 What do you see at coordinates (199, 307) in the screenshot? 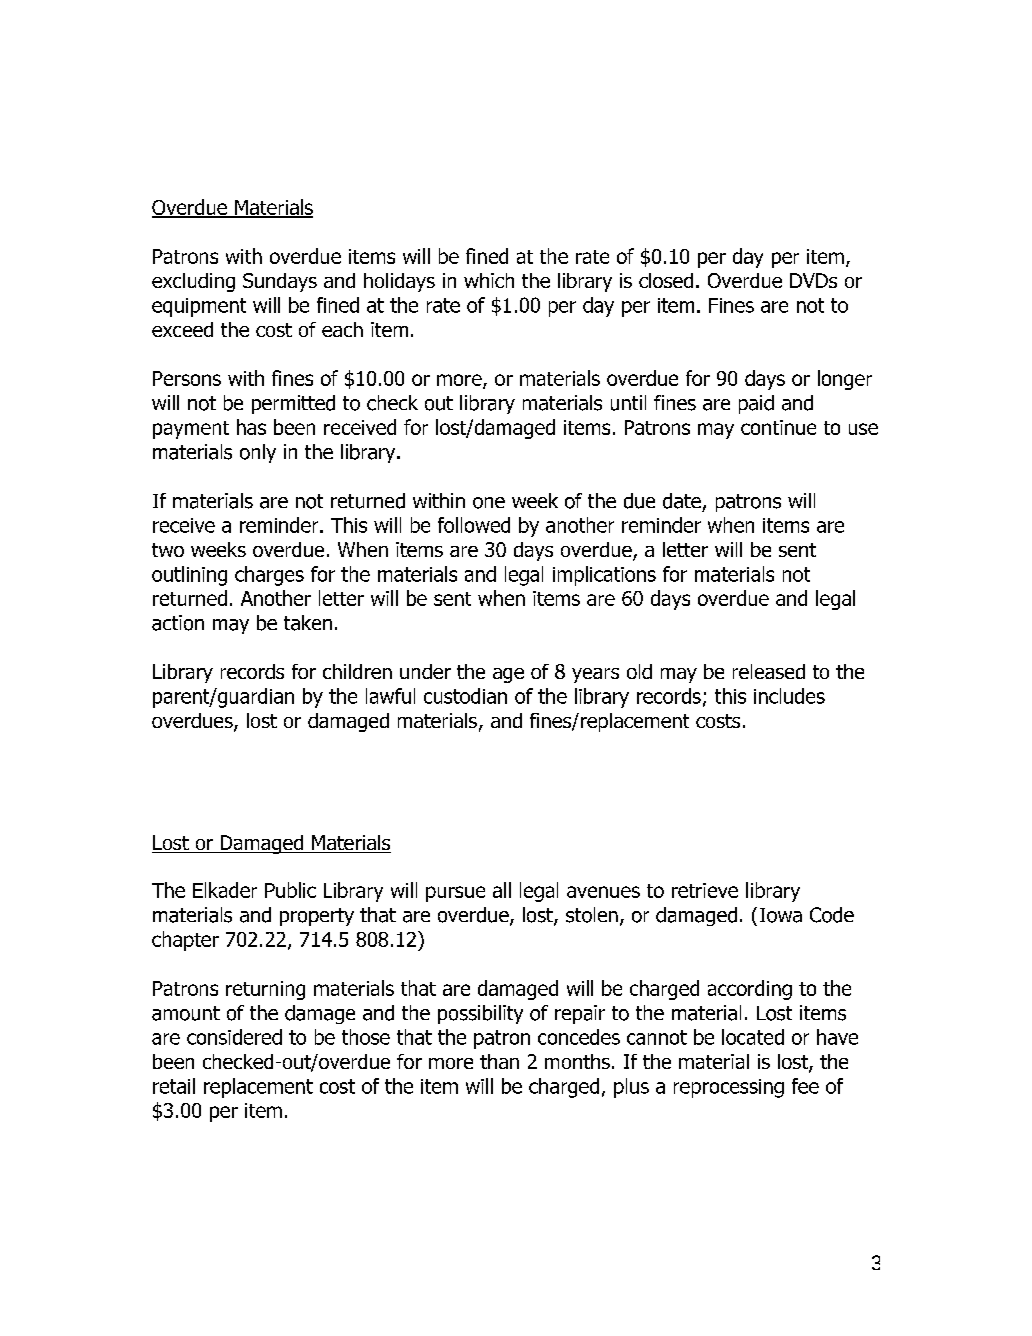
I see `equipment` at bounding box center [199, 307].
